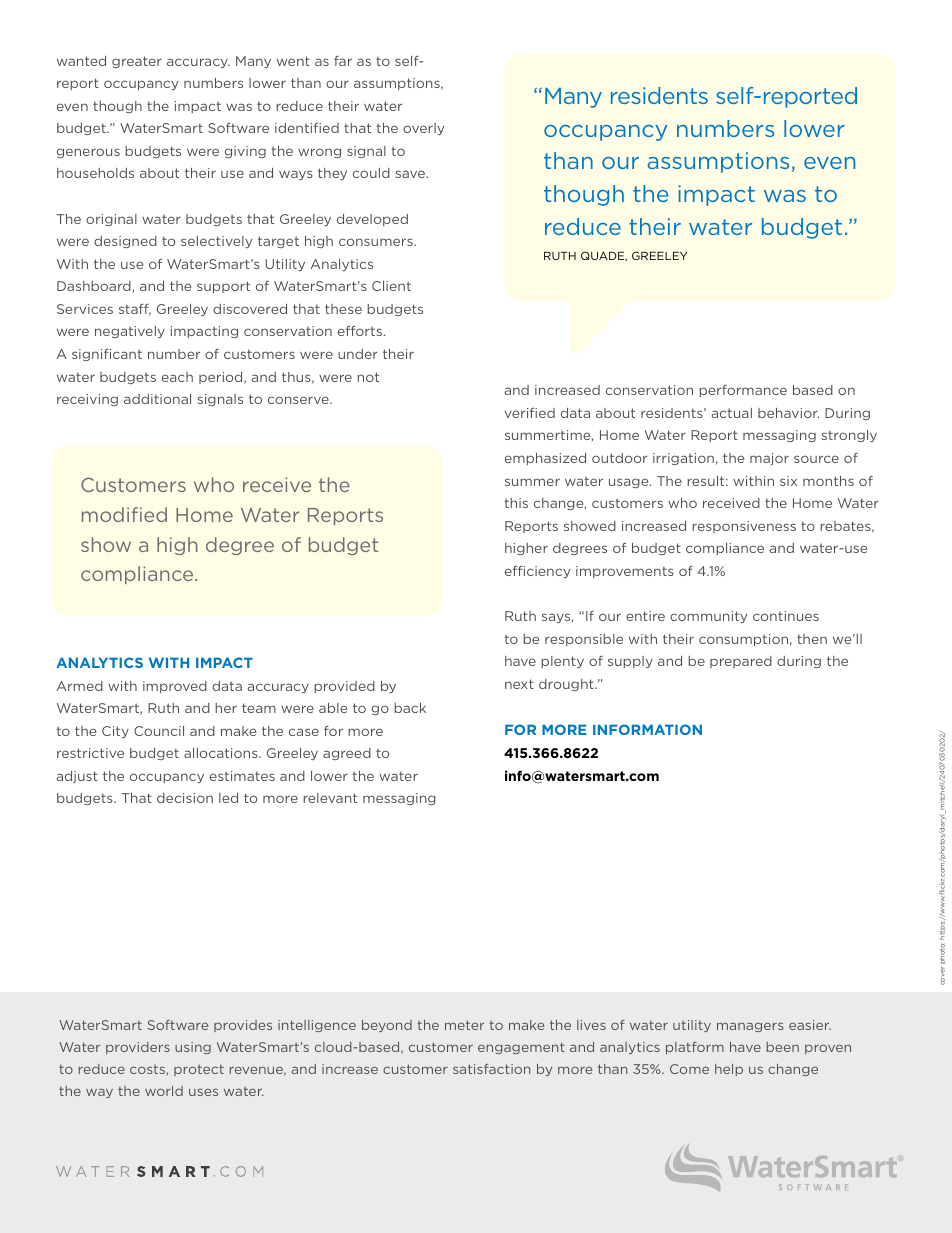 The height and width of the image is (1233, 952). Describe the element at coordinates (130, 332) in the image. I see `negatively` at that location.
